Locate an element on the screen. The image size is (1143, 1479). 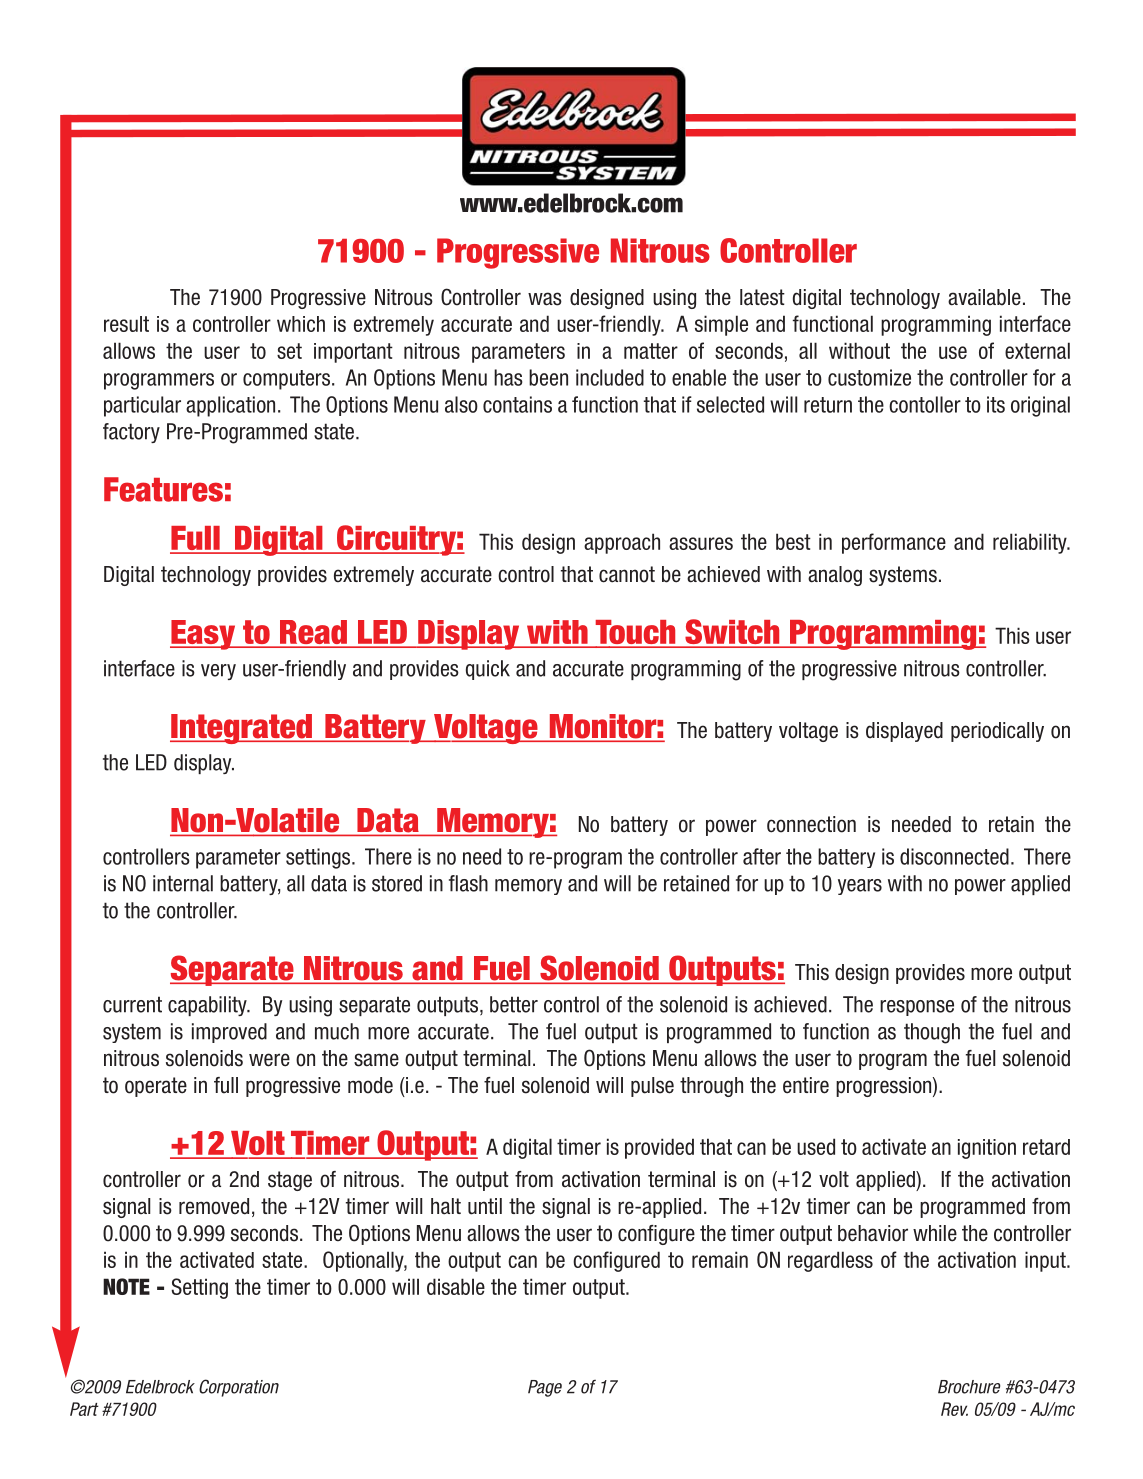
flash is located at coordinates (468, 883).
